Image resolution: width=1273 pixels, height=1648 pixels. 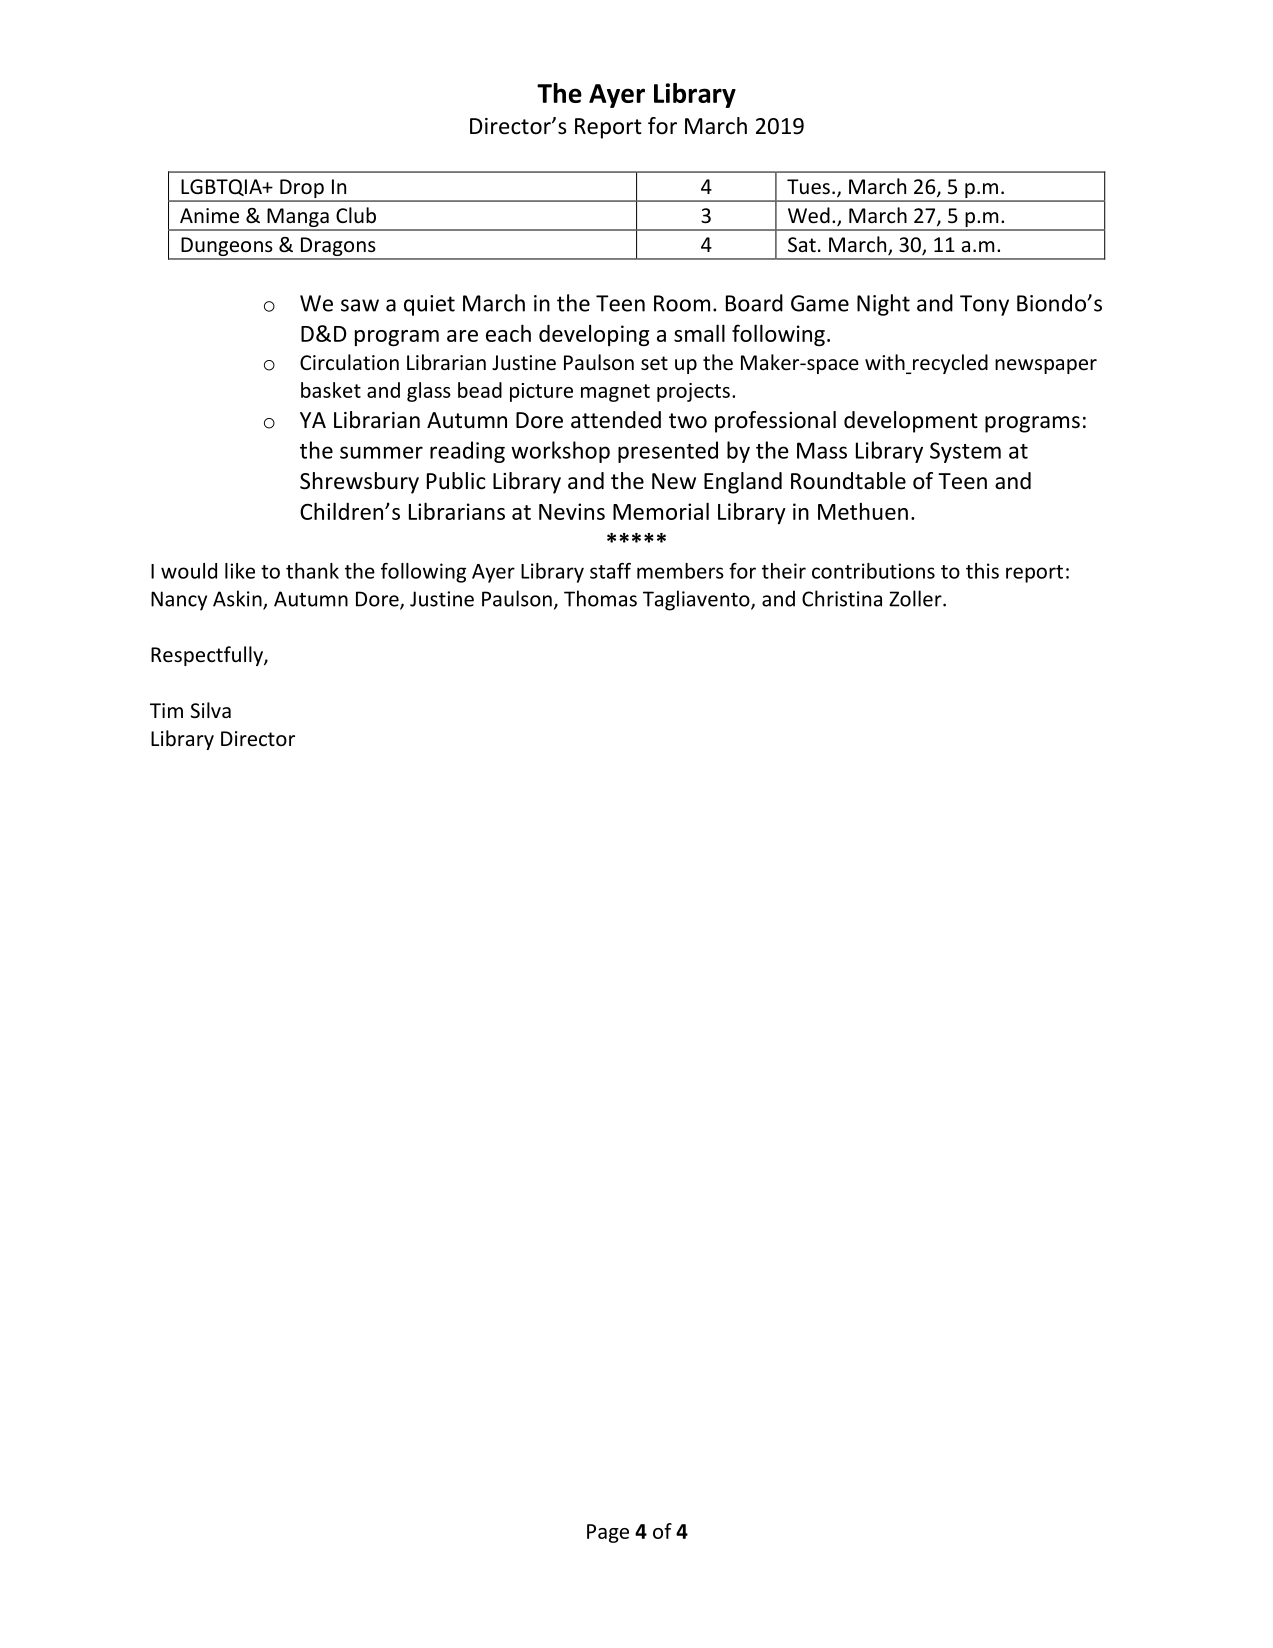 I want to click on Silva, so click(x=211, y=710).
